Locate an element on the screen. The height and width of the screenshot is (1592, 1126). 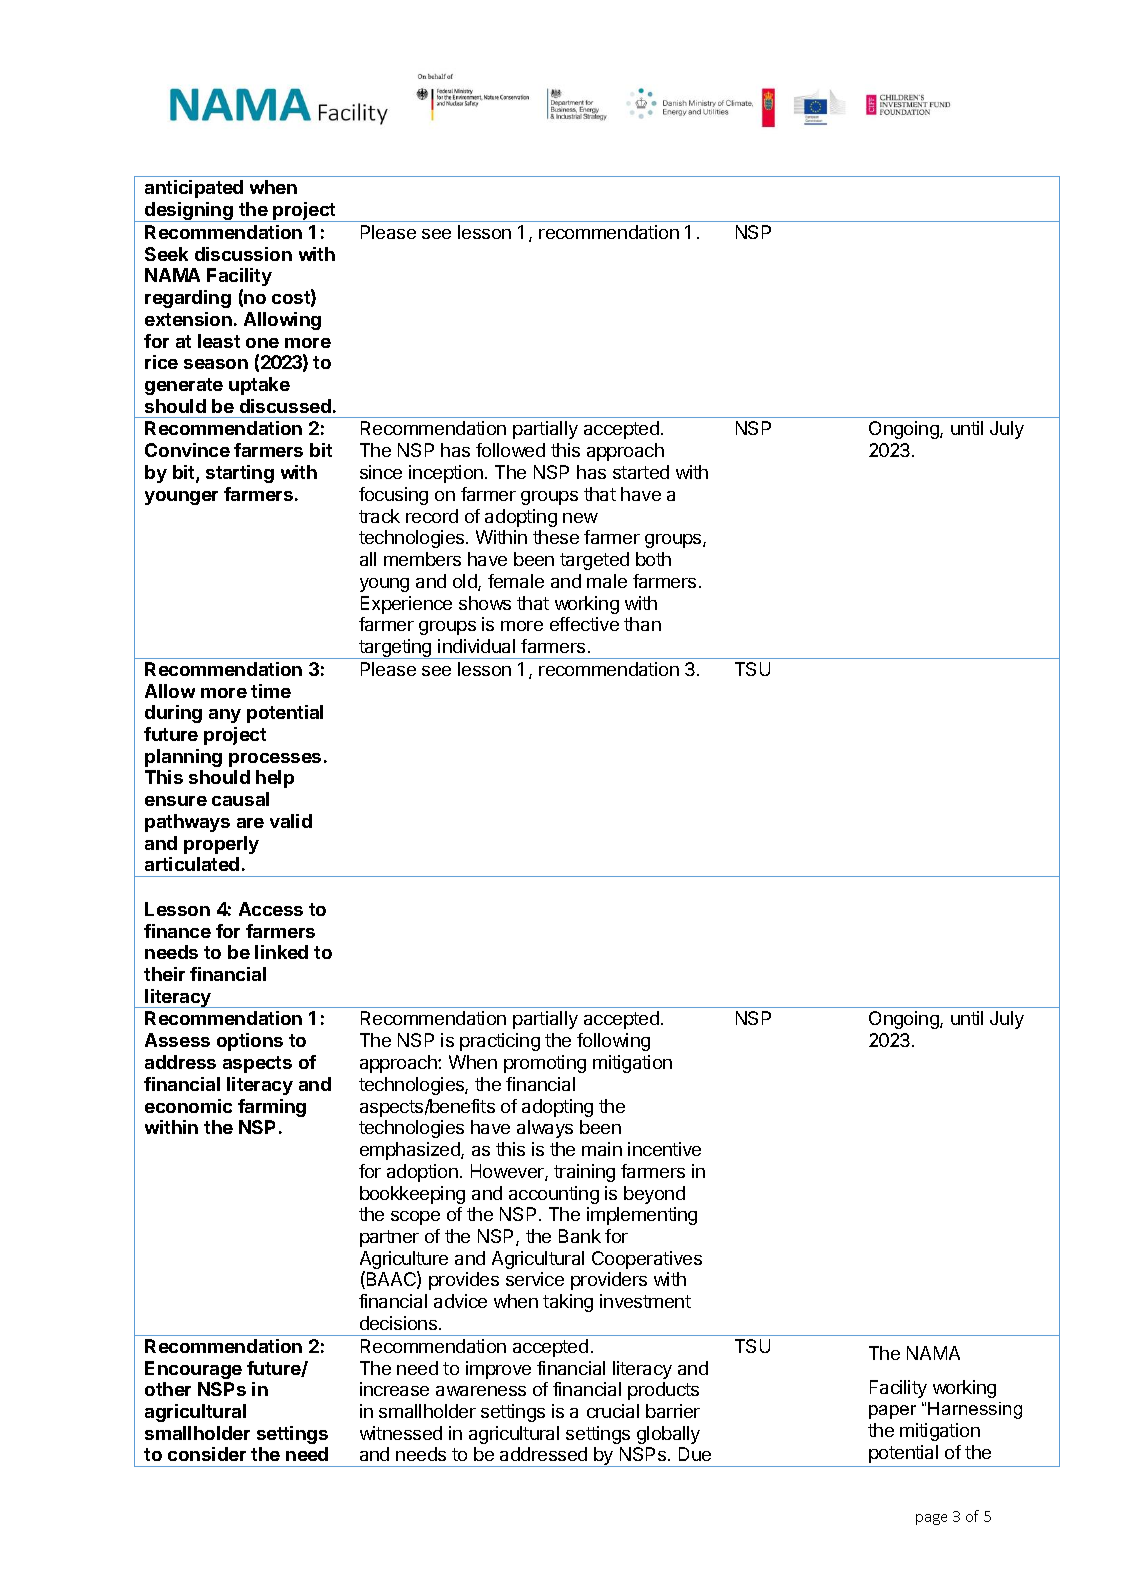
time is located at coordinates (271, 691).
